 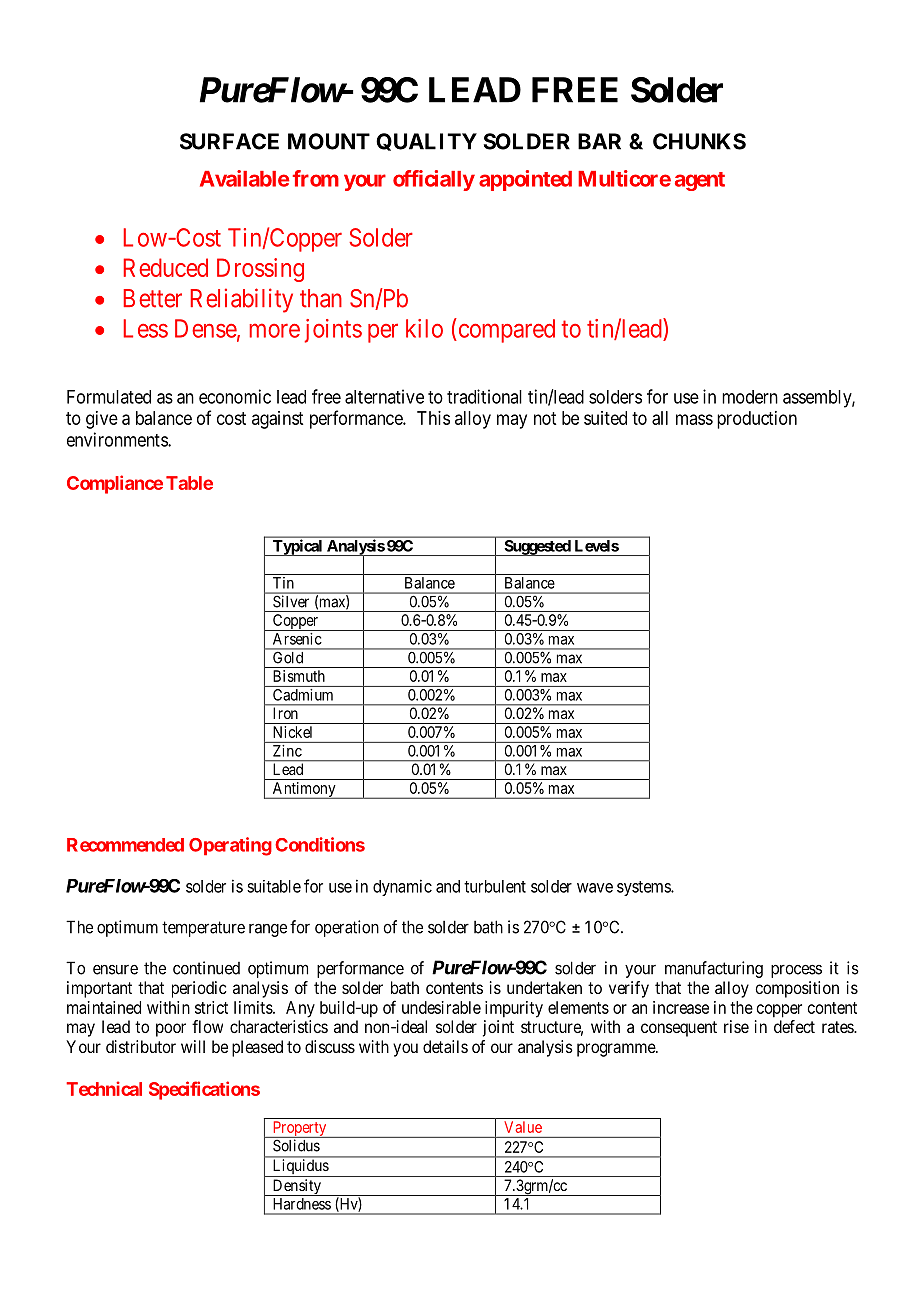 What do you see at coordinates (104, 1088) in the screenshot?
I see `Technical` at bounding box center [104, 1088].
